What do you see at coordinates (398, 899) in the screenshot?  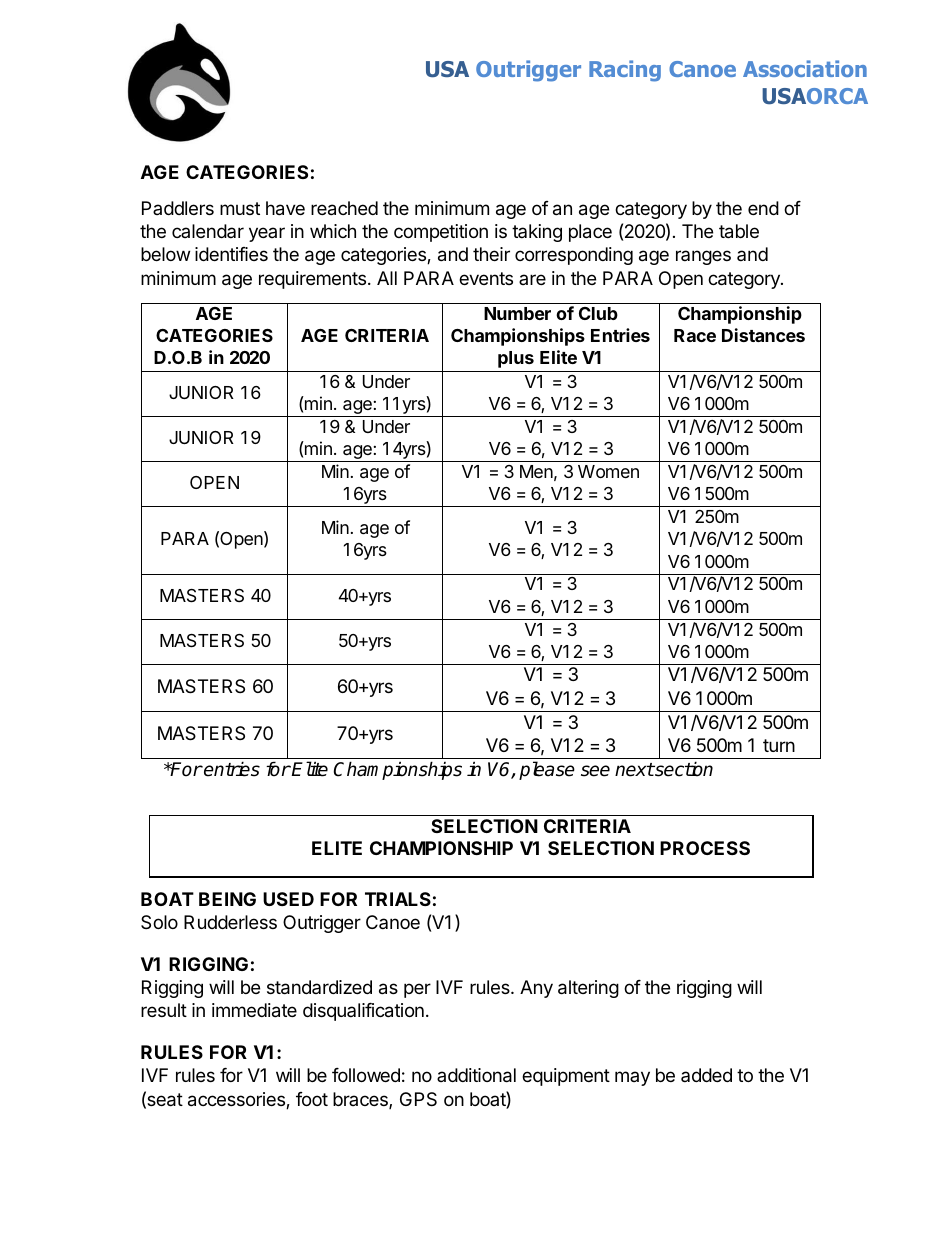 I see `TRIALS` at bounding box center [398, 899].
